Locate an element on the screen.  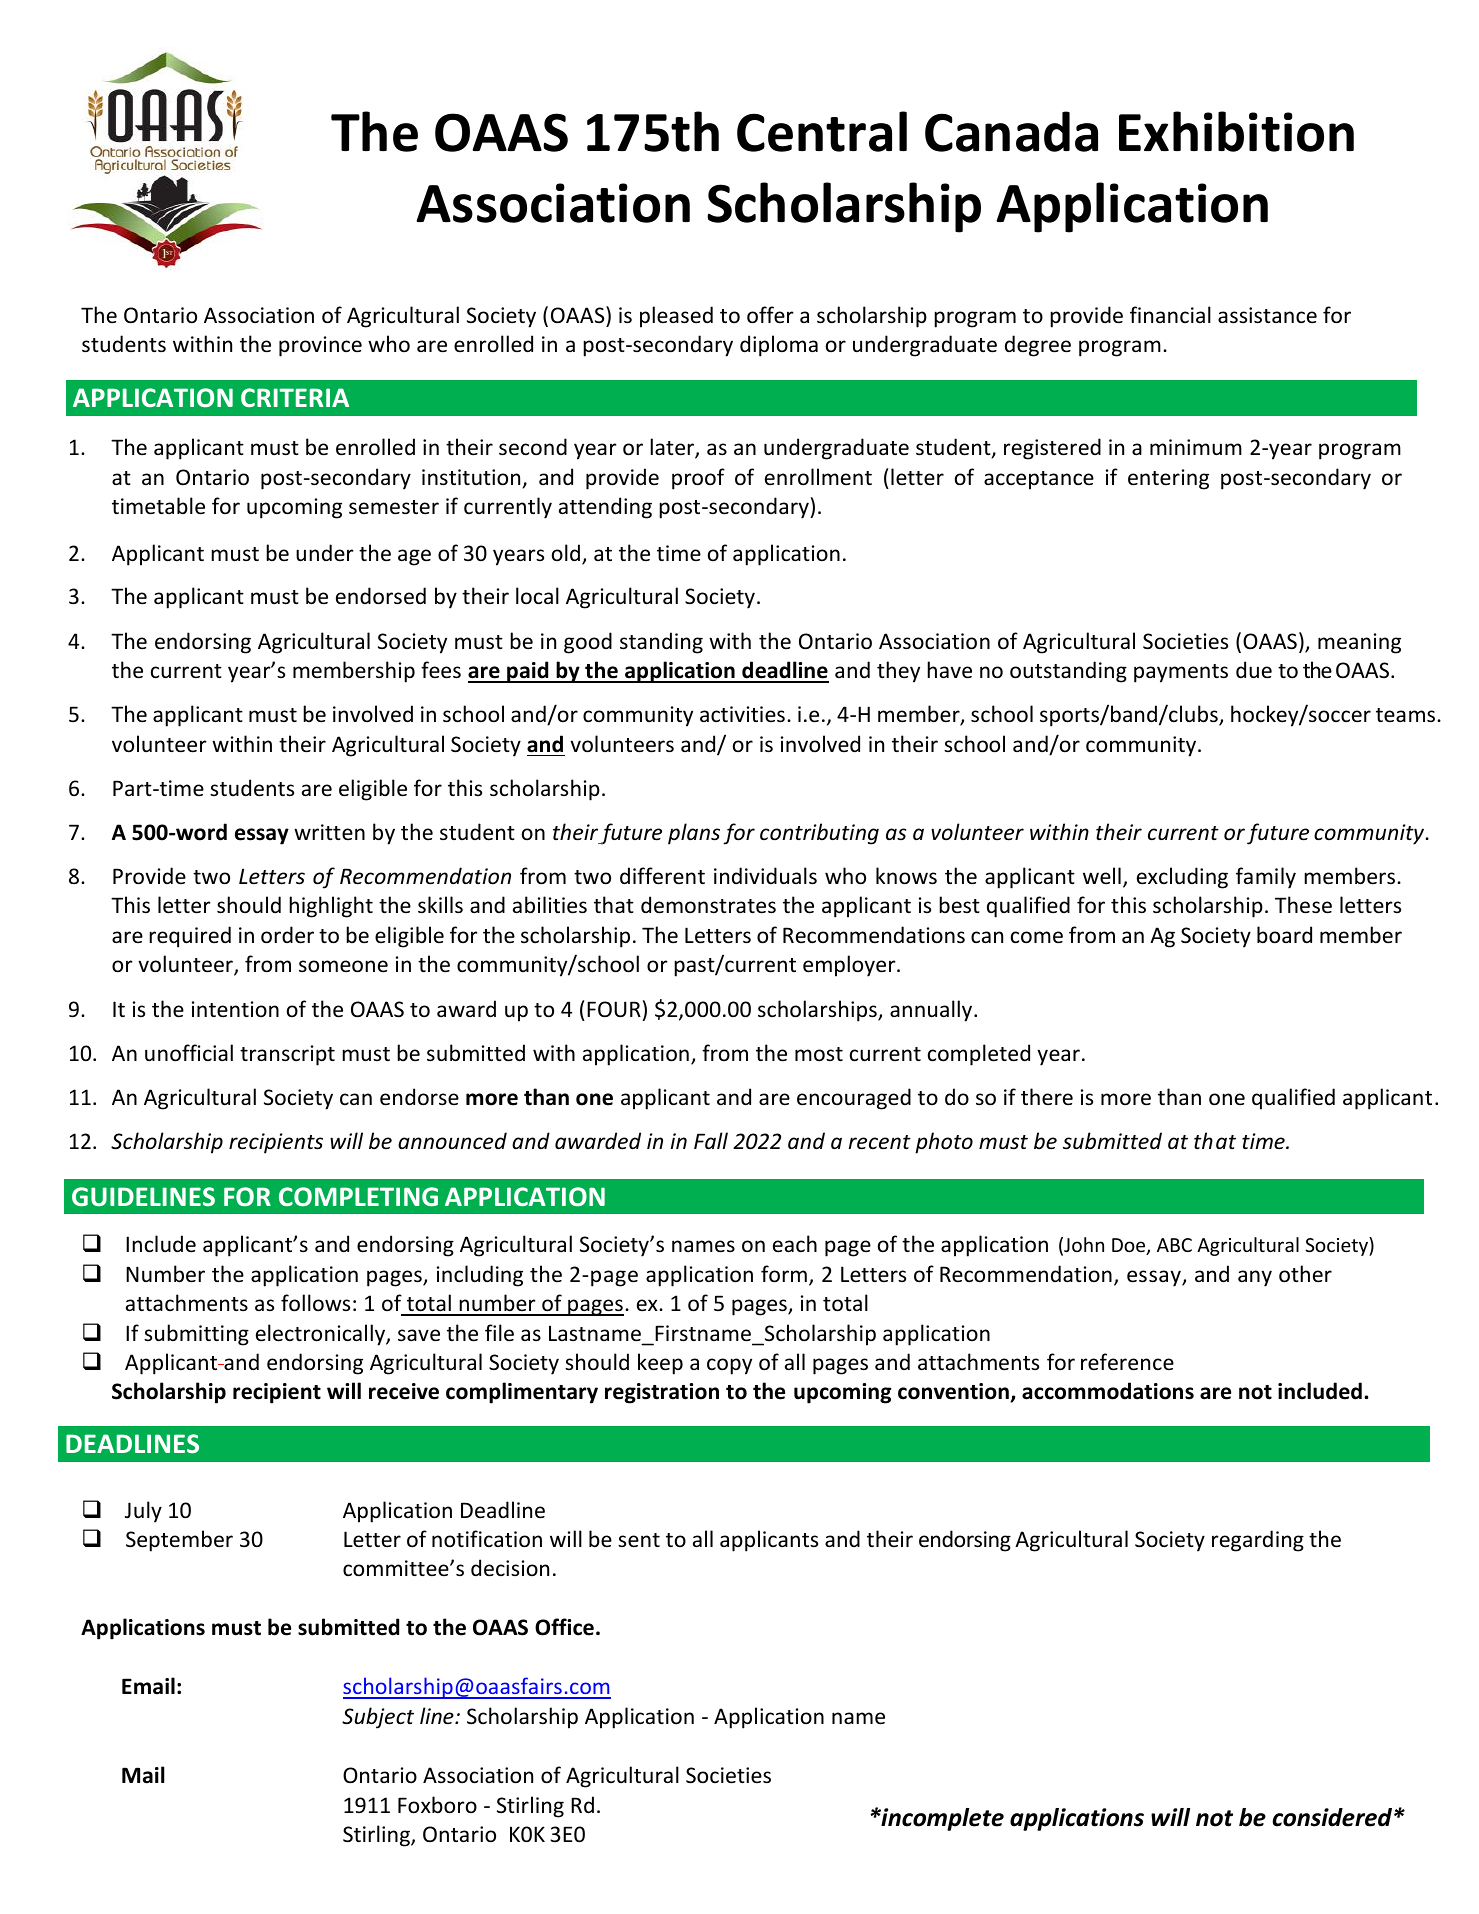
Exhibition is located at coordinates (1236, 131).
